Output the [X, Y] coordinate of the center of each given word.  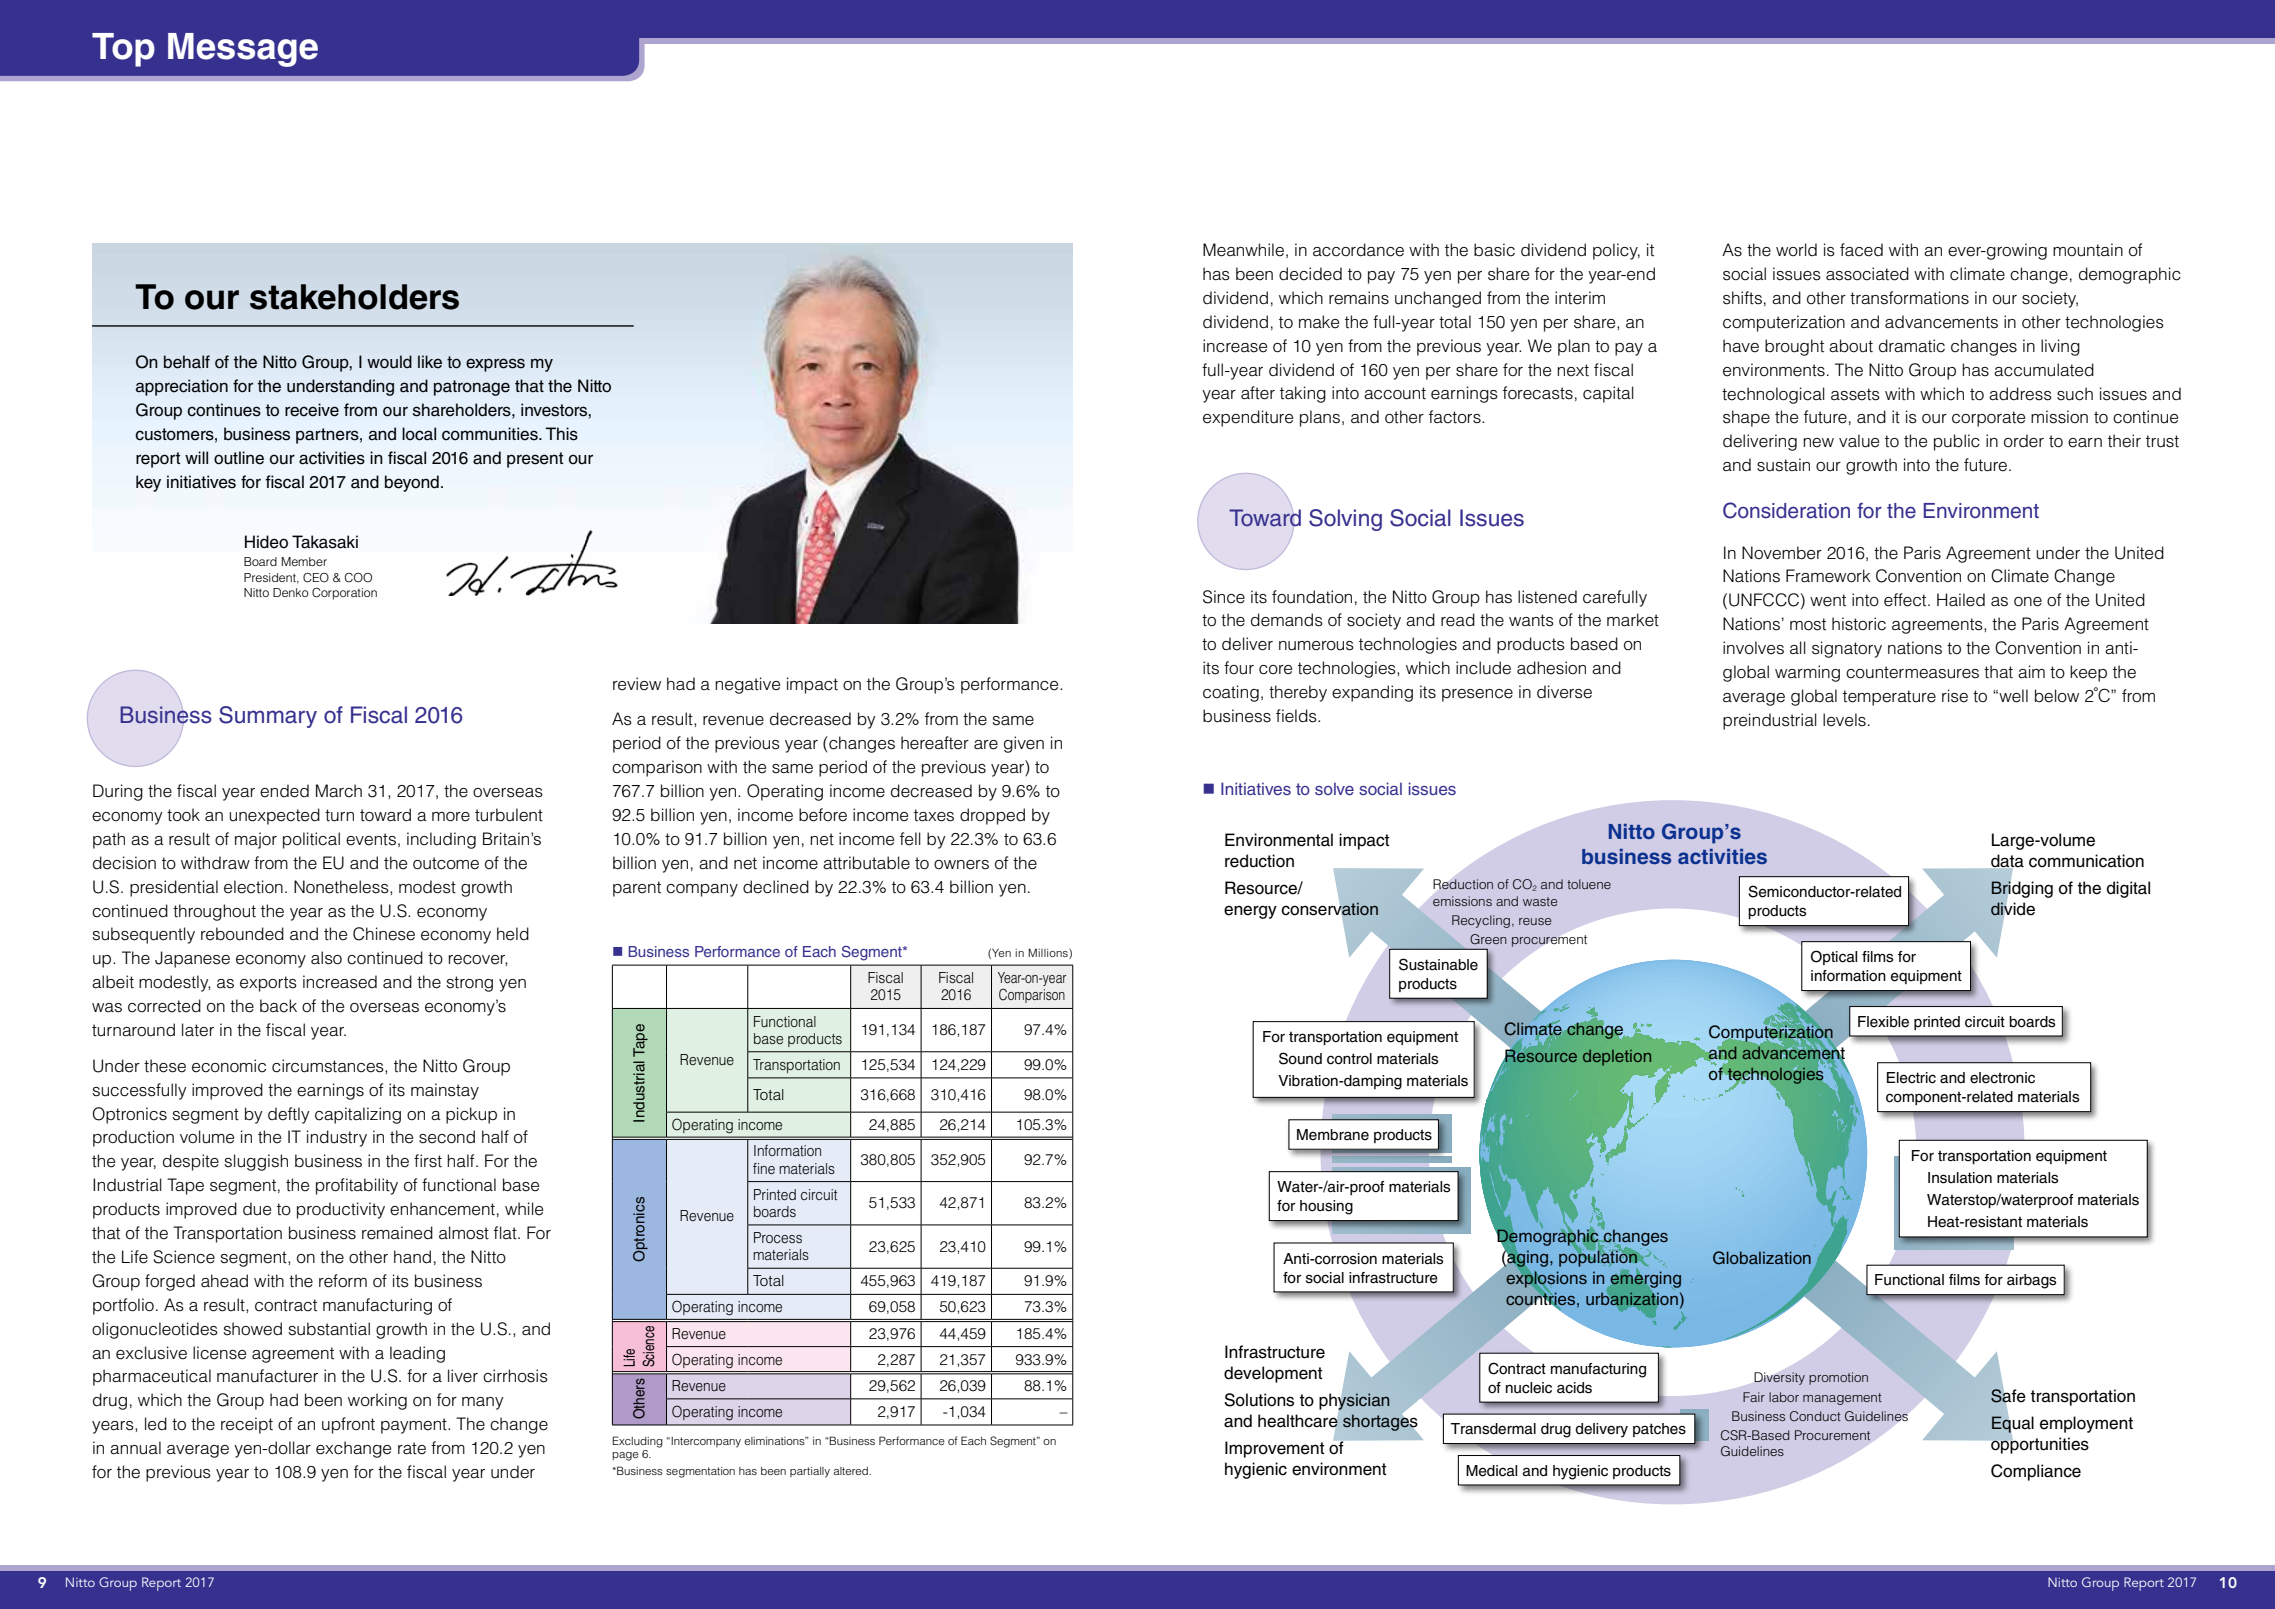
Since [1224, 597]
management [1842, 1399]
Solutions [1259, 1400]
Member [304, 561]
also [326, 958]
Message [243, 50]
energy [1250, 912]
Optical [1834, 957]
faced [1861, 250]
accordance [1358, 250]
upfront [348, 1425]
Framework [1828, 576]
